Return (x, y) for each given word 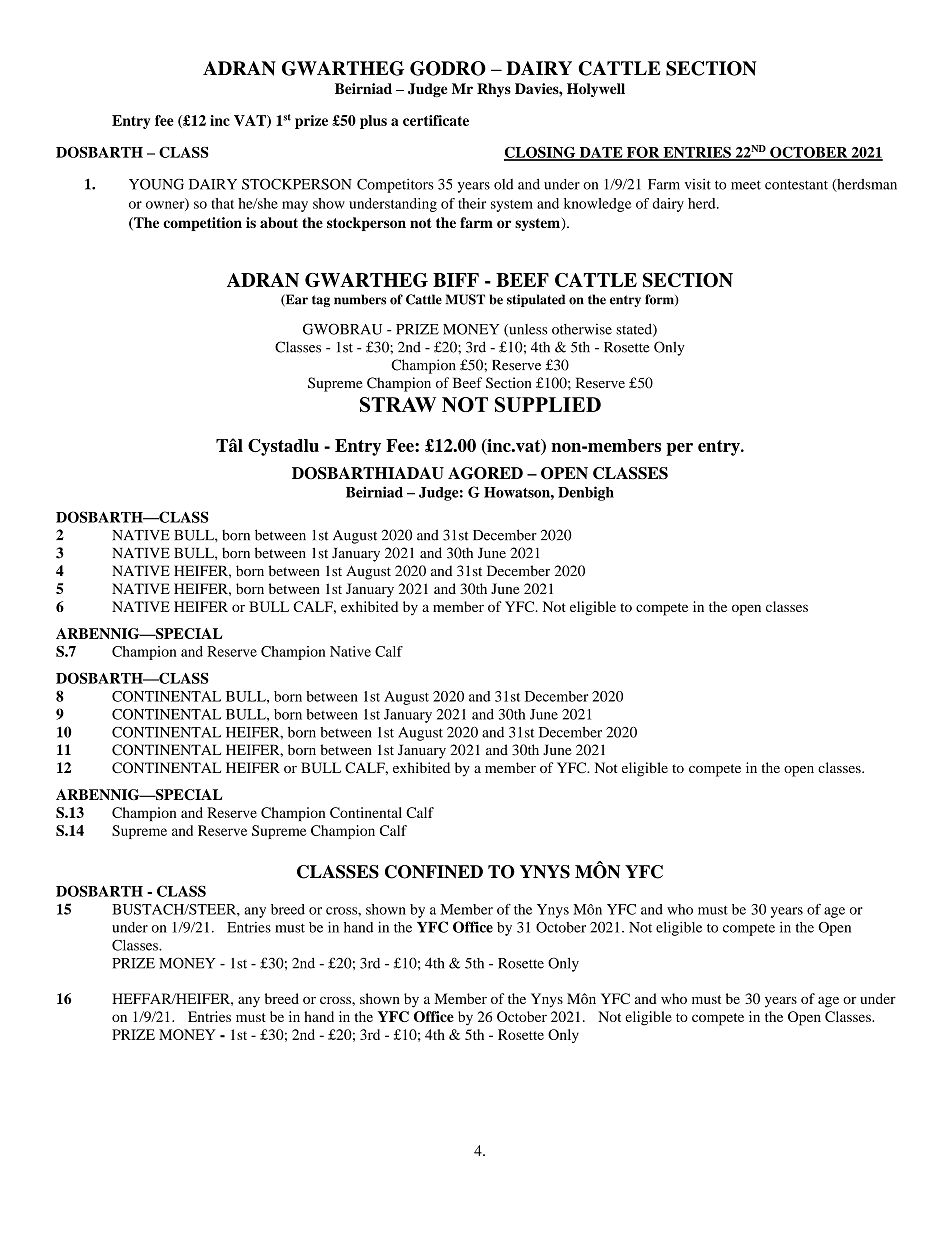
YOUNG (156, 184)
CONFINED (434, 872)
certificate (436, 120)
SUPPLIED (548, 404)
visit (698, 184)
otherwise (582, 329)
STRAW (398, 404)
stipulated (536, 300)
